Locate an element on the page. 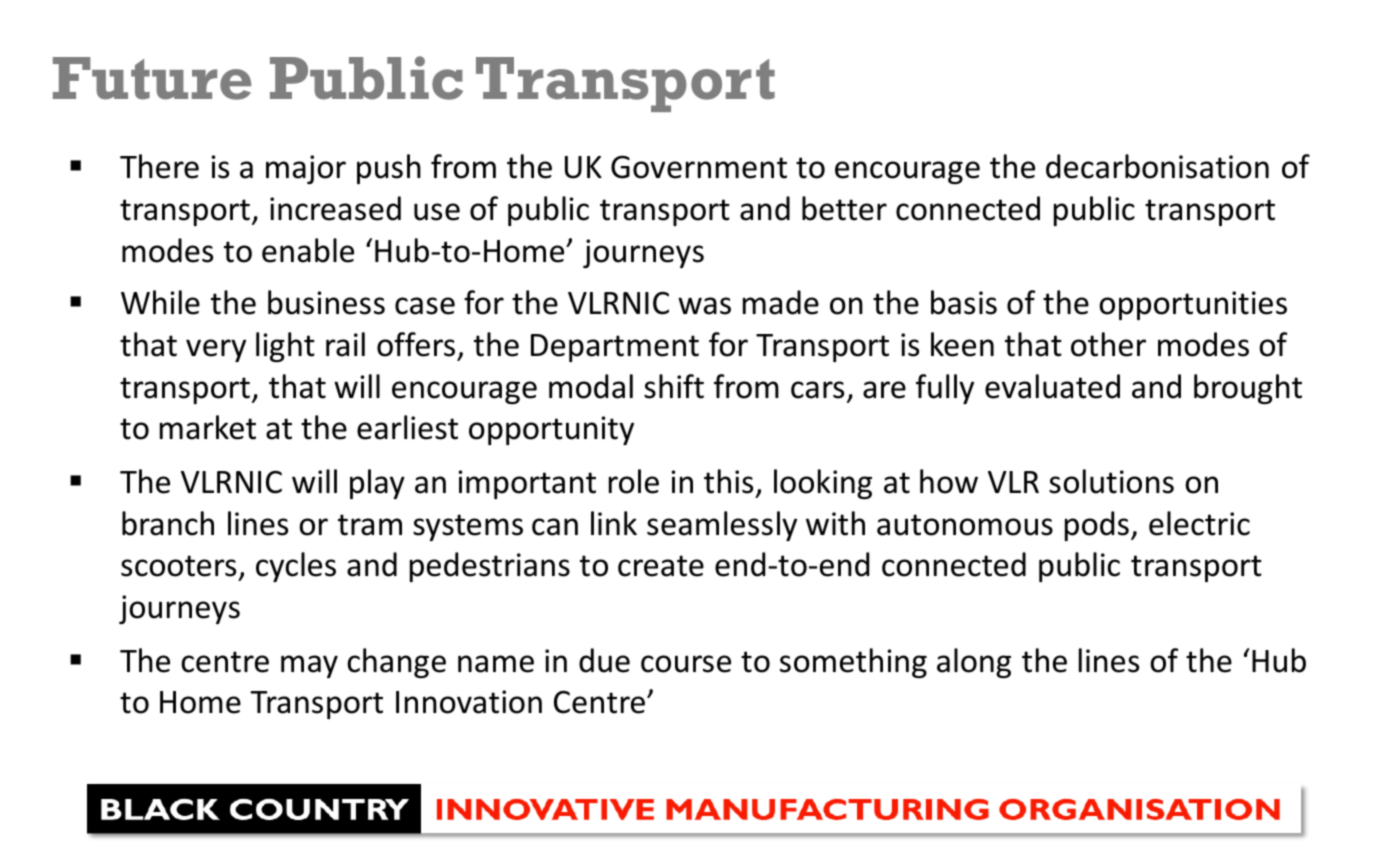  play is located at coordinates (377, 484).
